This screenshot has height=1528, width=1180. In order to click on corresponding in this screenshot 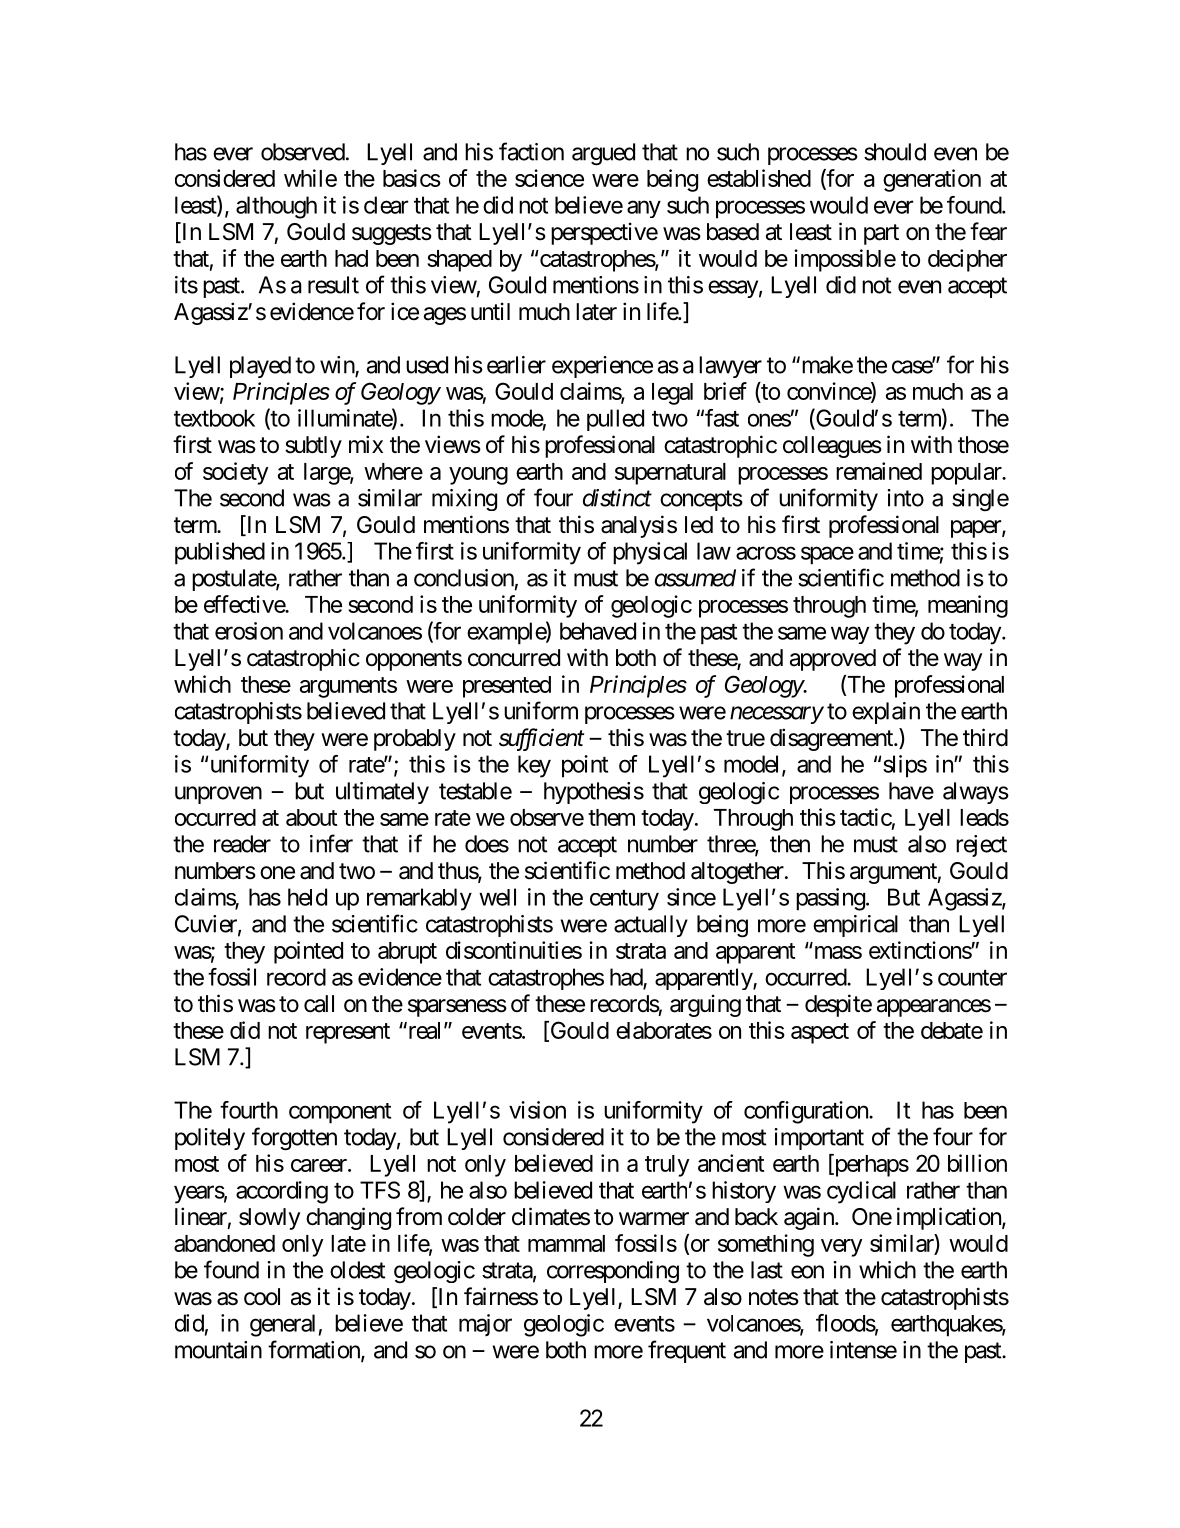, I will do `click(613, 1272)`.
